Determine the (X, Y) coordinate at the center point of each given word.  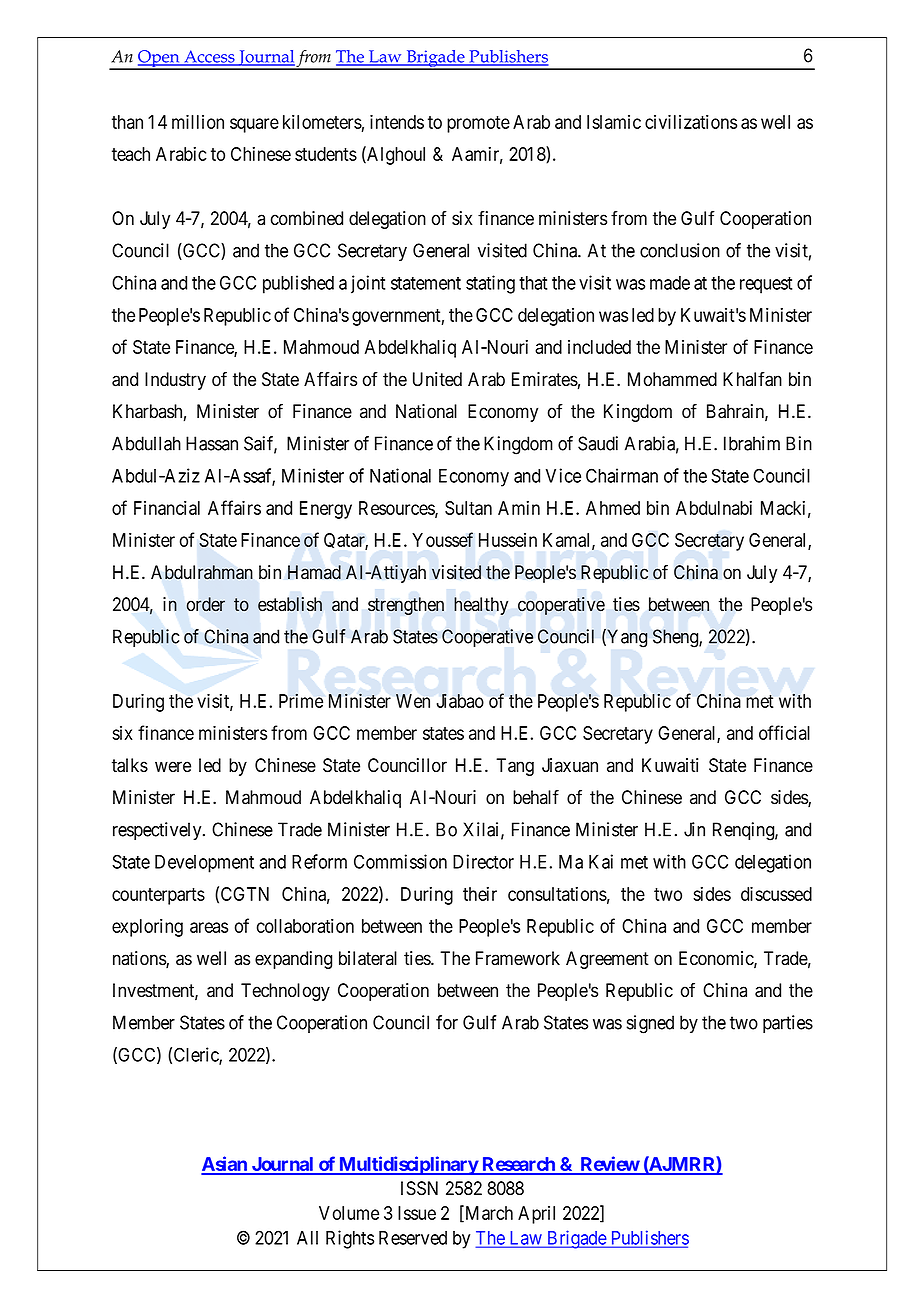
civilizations (691, 121)
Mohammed (672, 379)
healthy (481, 606)
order (206, 604)
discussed (776, 893)
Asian (225, 1165)
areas (209, 927)
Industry (175, 381)
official (784, 732)
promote (478, 124)
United (437, 379)
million (198, 121)
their (480, 894)
